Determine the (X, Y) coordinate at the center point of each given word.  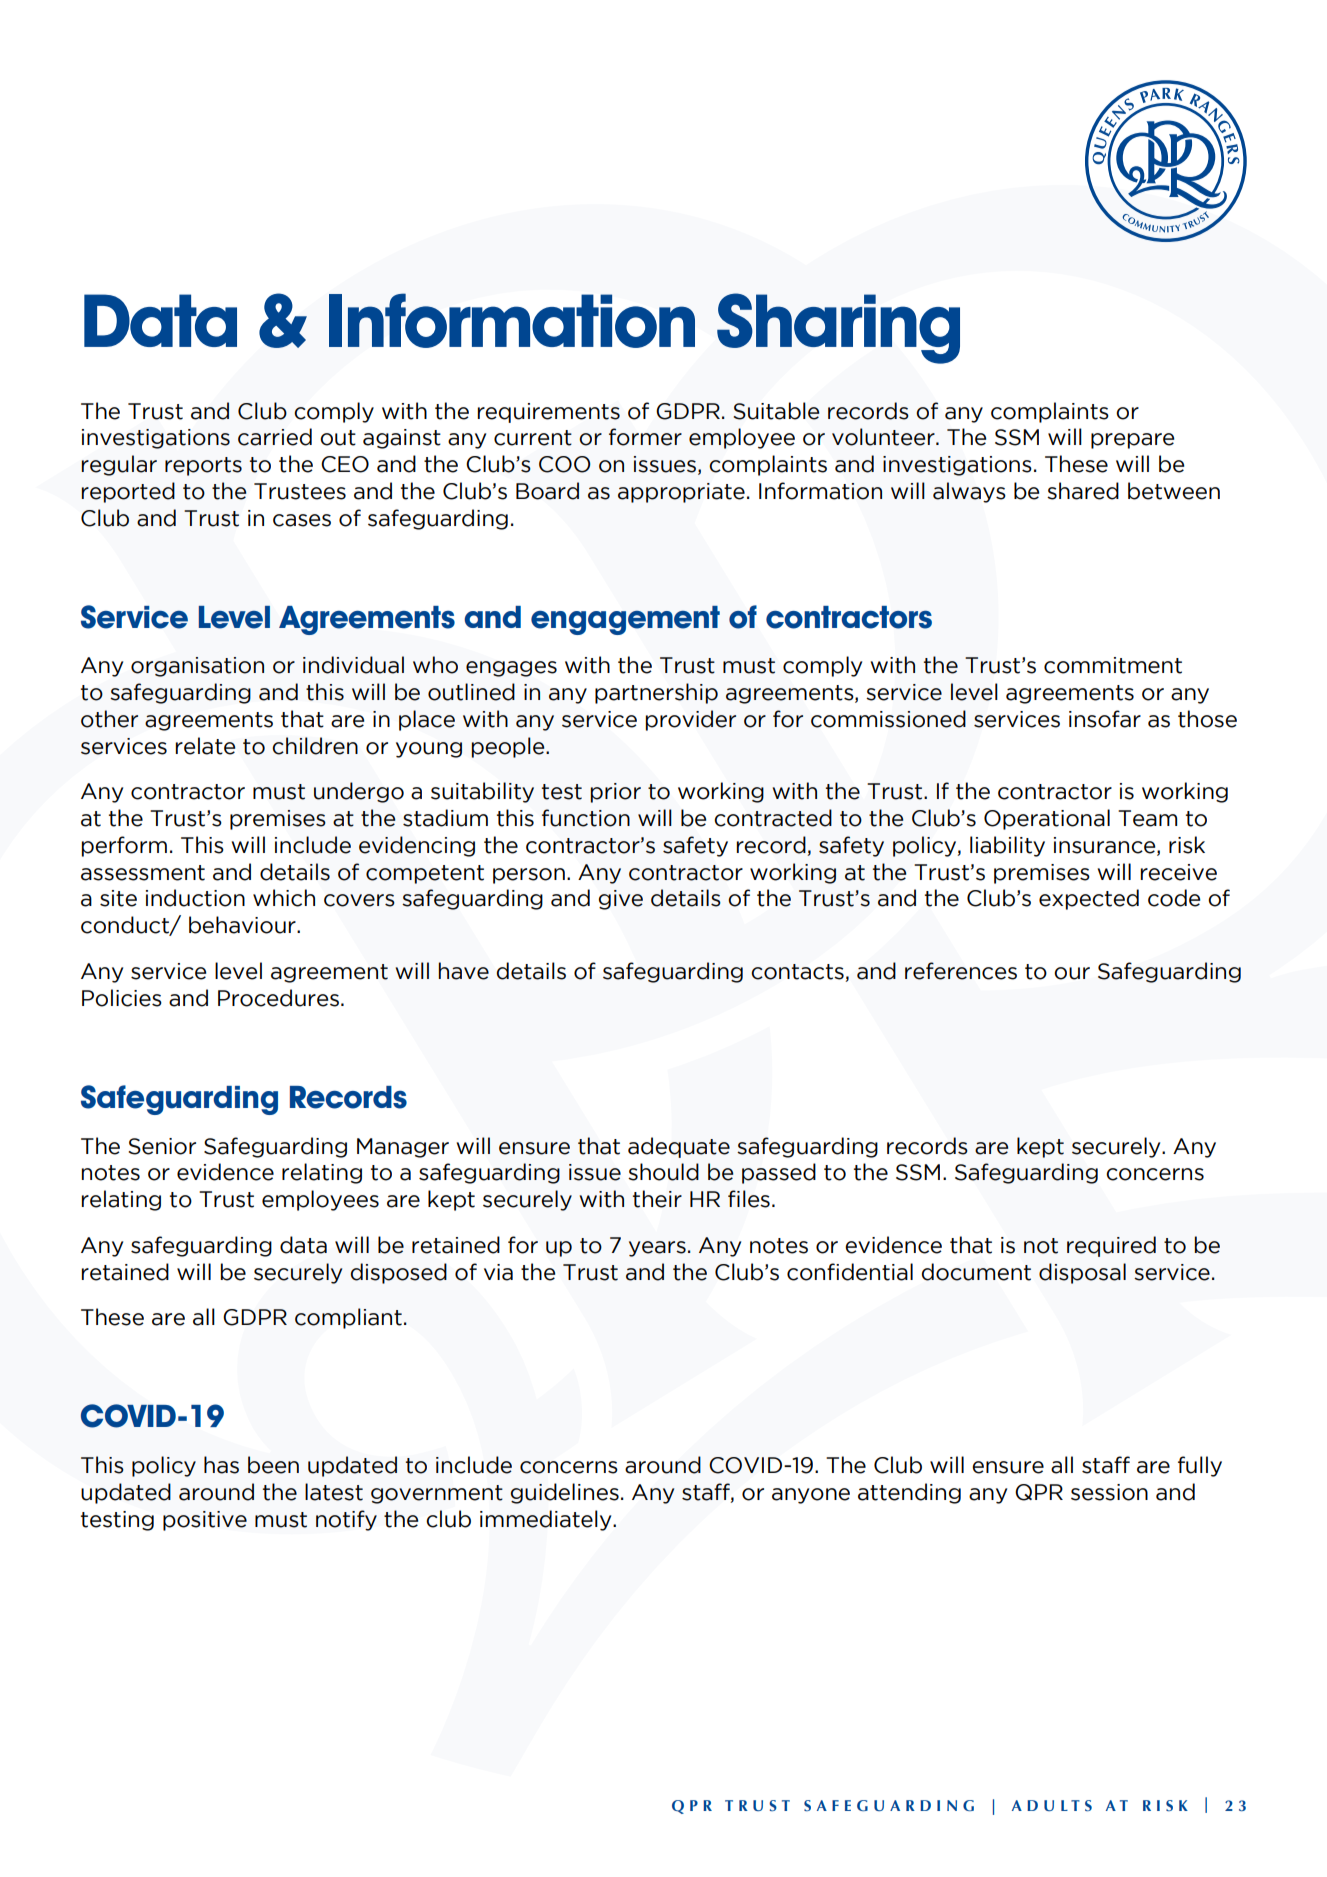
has (221, 1465)
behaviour (243, 925)
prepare (1132, 441)
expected (1089, 899)
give (621, 900)
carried (275, 437)
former (645, 437)
